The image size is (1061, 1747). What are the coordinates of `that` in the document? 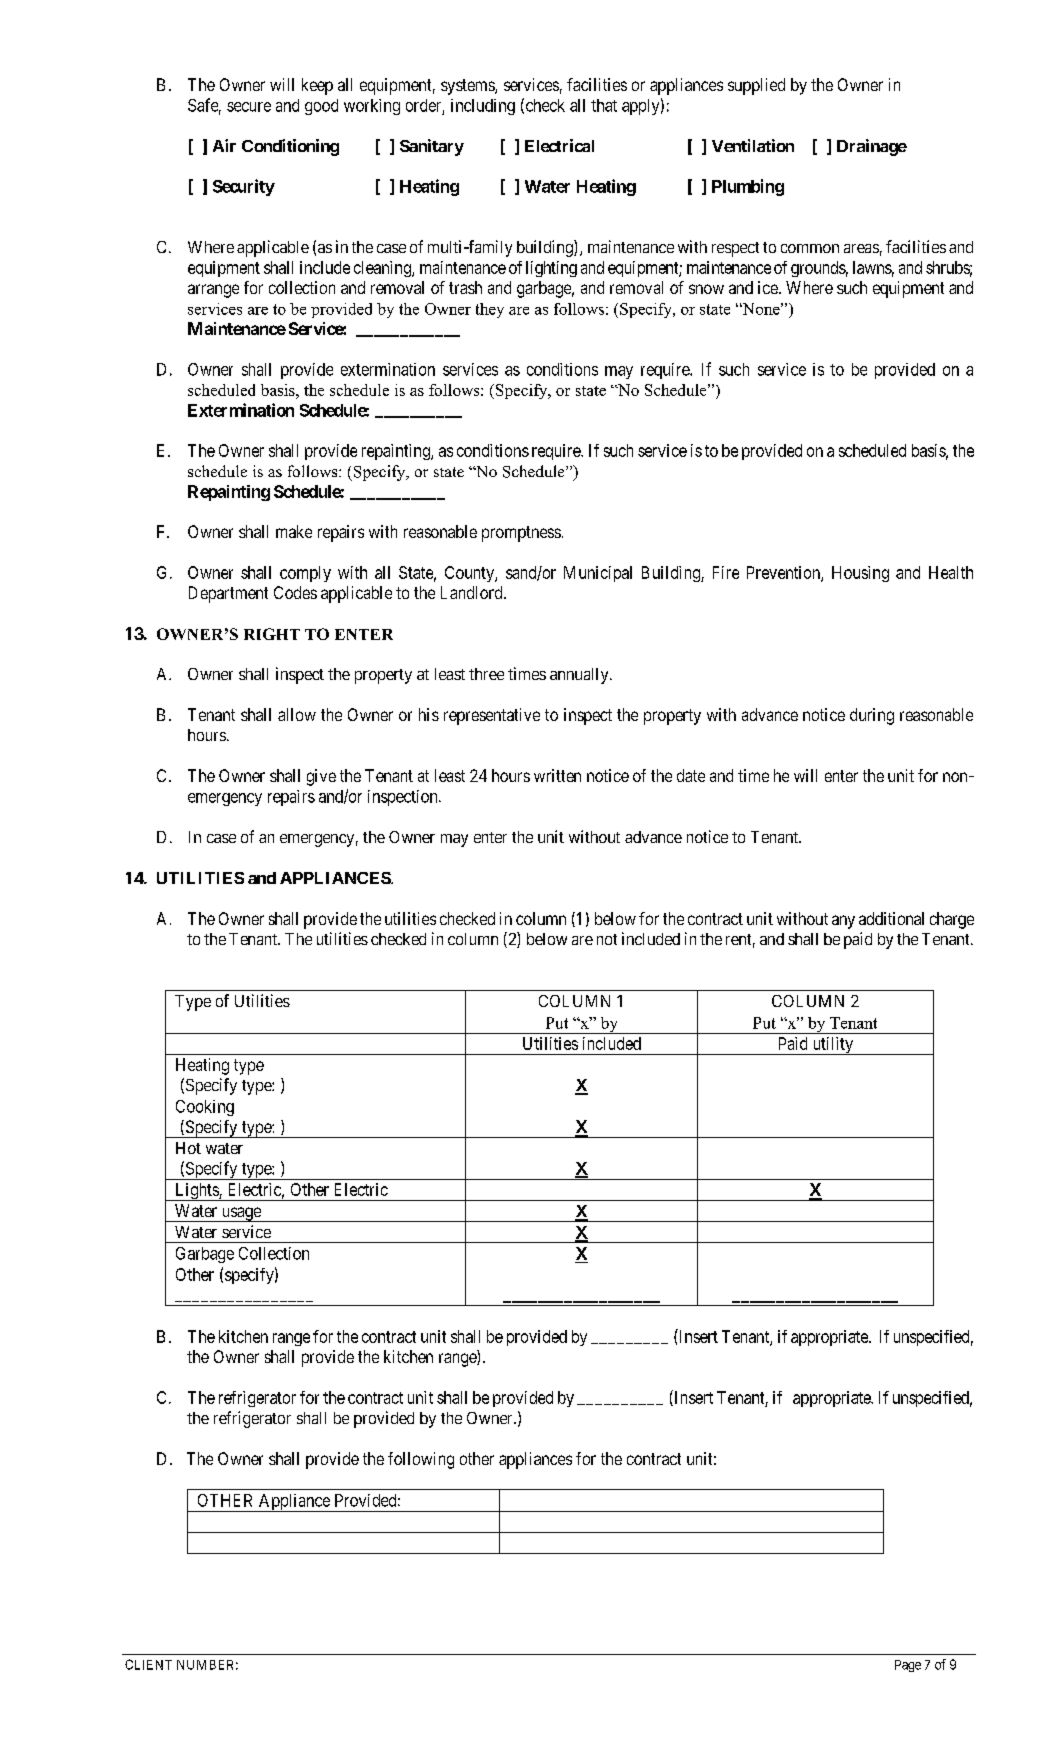 It's located at (604, 105).
